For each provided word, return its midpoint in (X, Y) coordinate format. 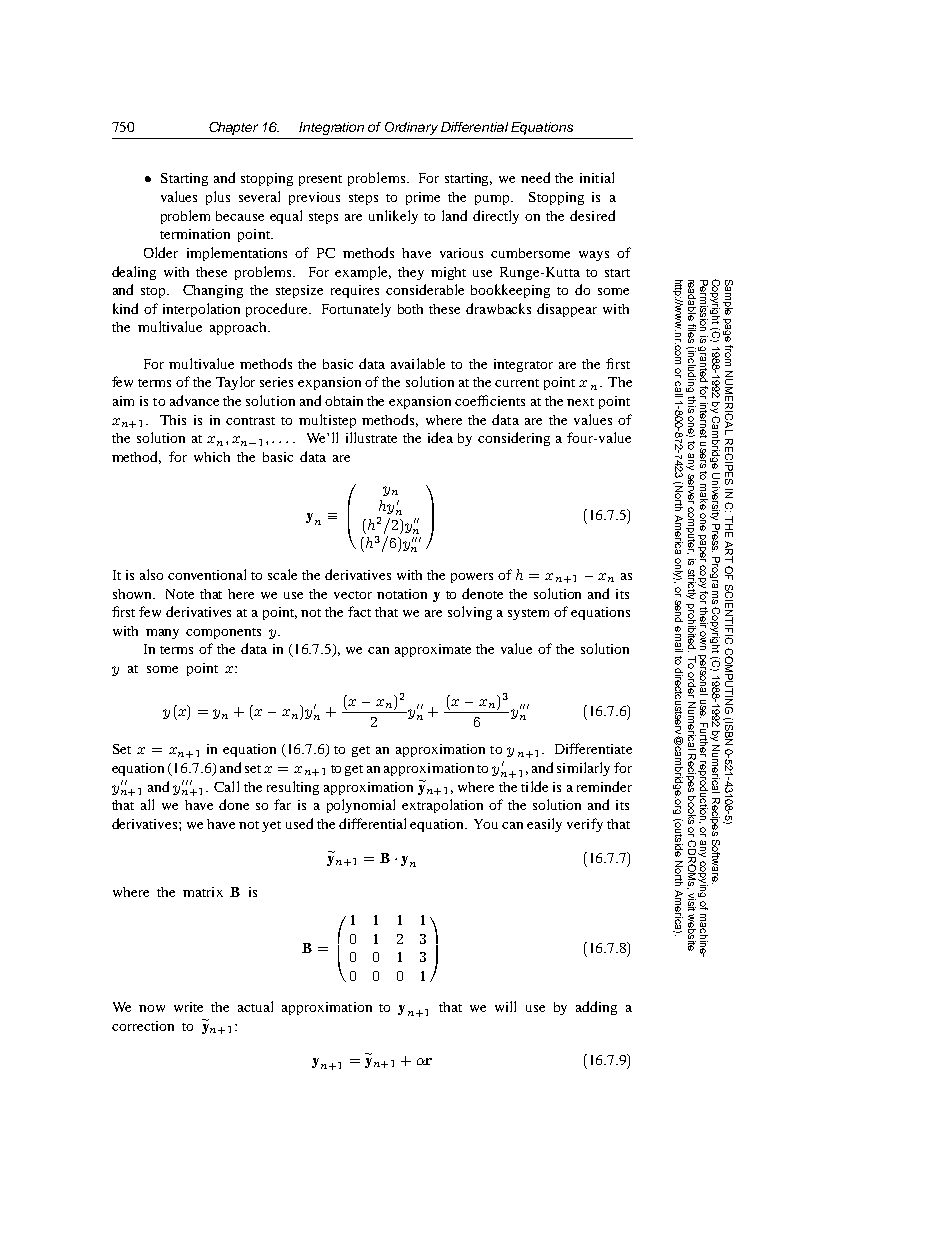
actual (255, 1006)
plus (218, 198)
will (505, 1006)
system (528, 614)
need (535, 177)
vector (353, 595)
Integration (331, 128)
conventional (207, 574)
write (188, 1007)
